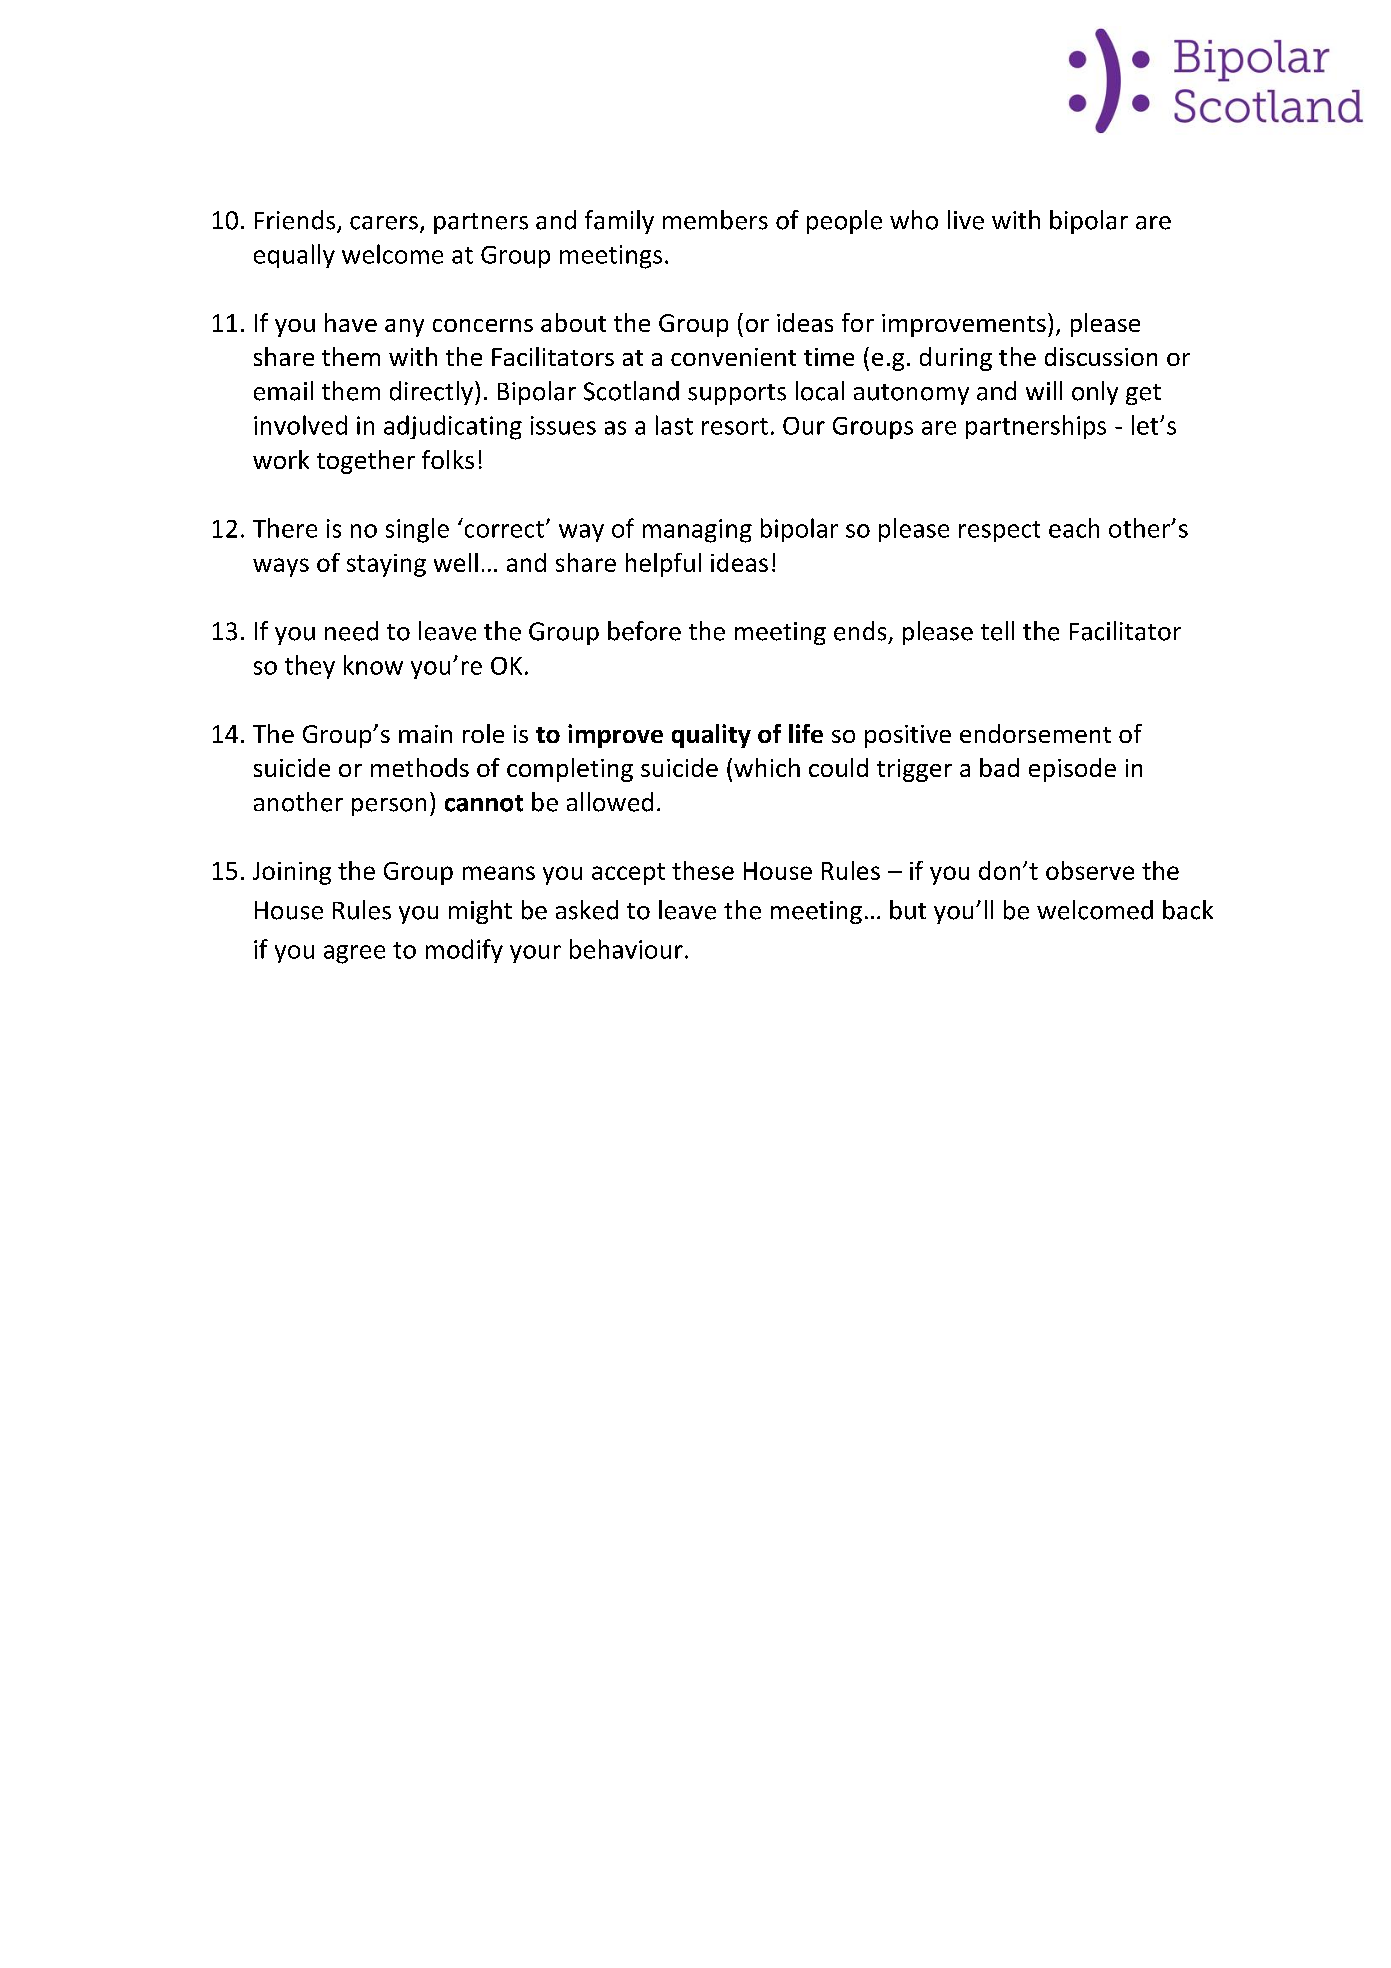 This page has height=1968, width=1391. What do you see at coordinates (715, 220) in the page?
I see `members` at bounding box center [715, 220].
